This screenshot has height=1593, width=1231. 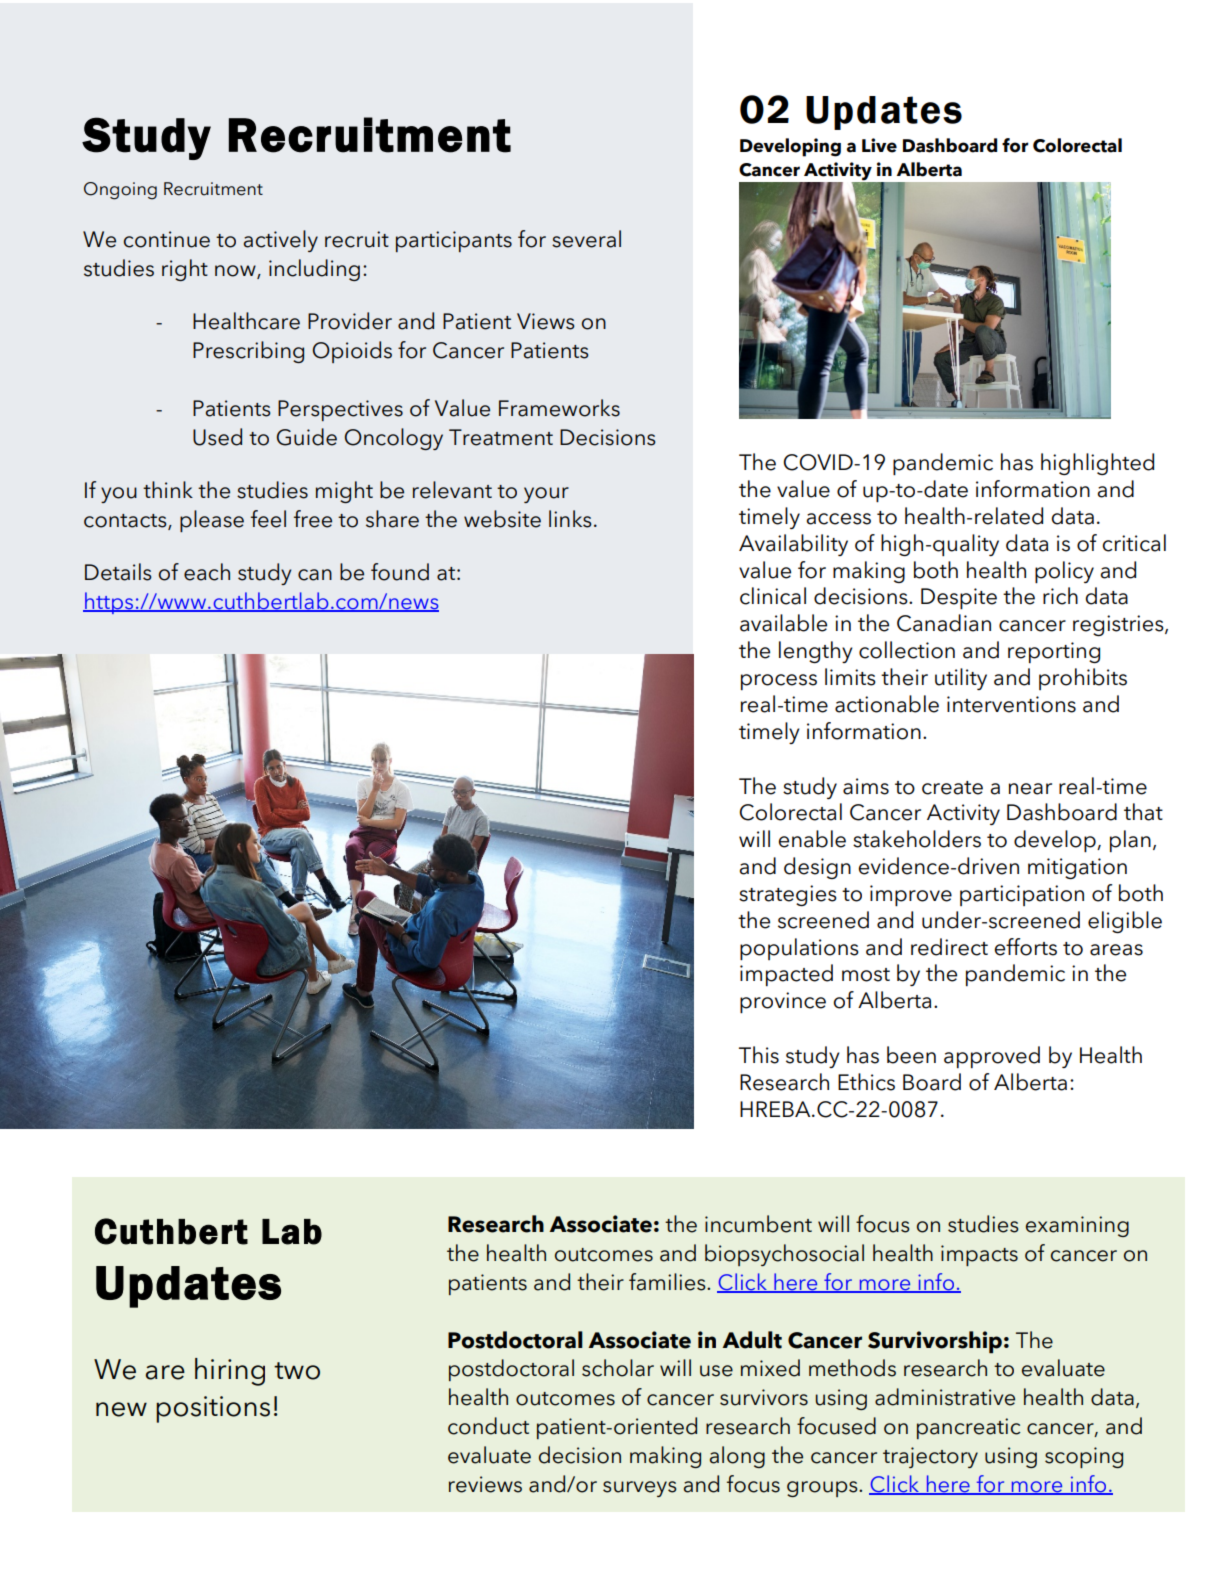 What do you see at coordinates (759, 1055) in the screenshot?
I see `This` at bounding box center [759, 1055].
